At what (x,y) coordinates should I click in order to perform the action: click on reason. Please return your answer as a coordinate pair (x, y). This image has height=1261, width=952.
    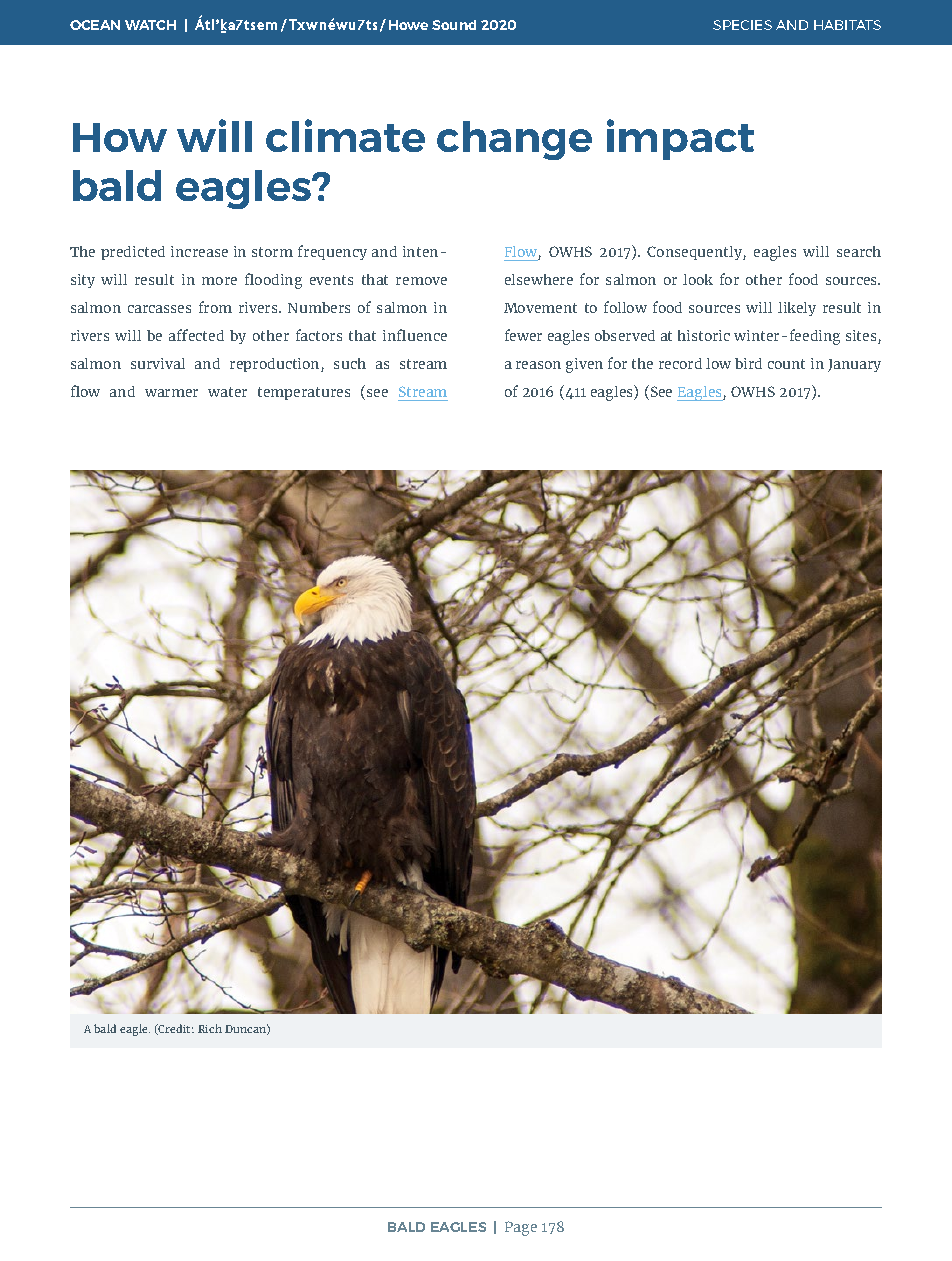
    Looking at the image, I should click on (538, 365).
